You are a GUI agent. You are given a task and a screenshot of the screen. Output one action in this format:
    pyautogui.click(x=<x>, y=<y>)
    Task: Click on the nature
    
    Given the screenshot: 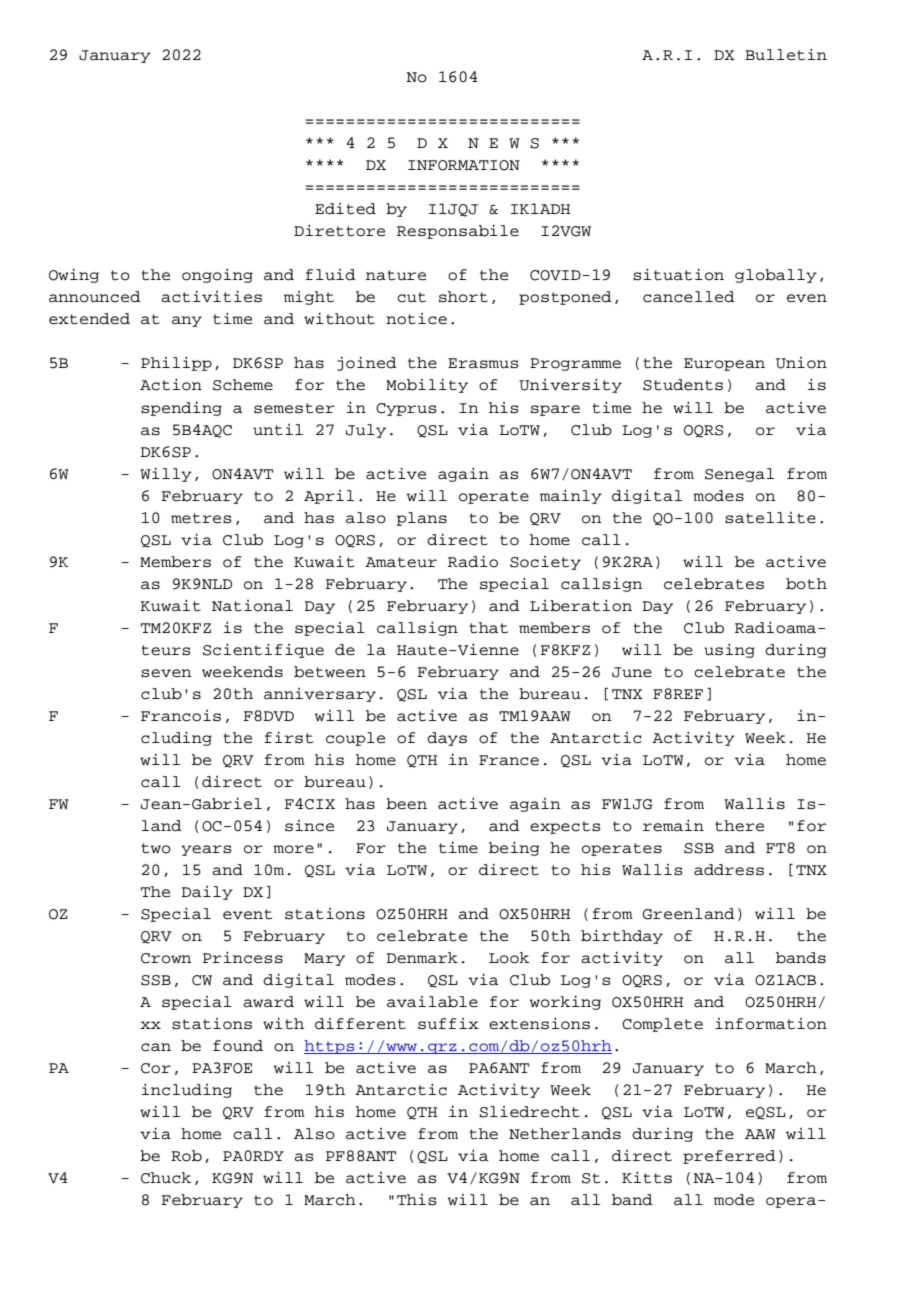 What is the action you would take?
    pyautogui.click(x=396, y=275)
